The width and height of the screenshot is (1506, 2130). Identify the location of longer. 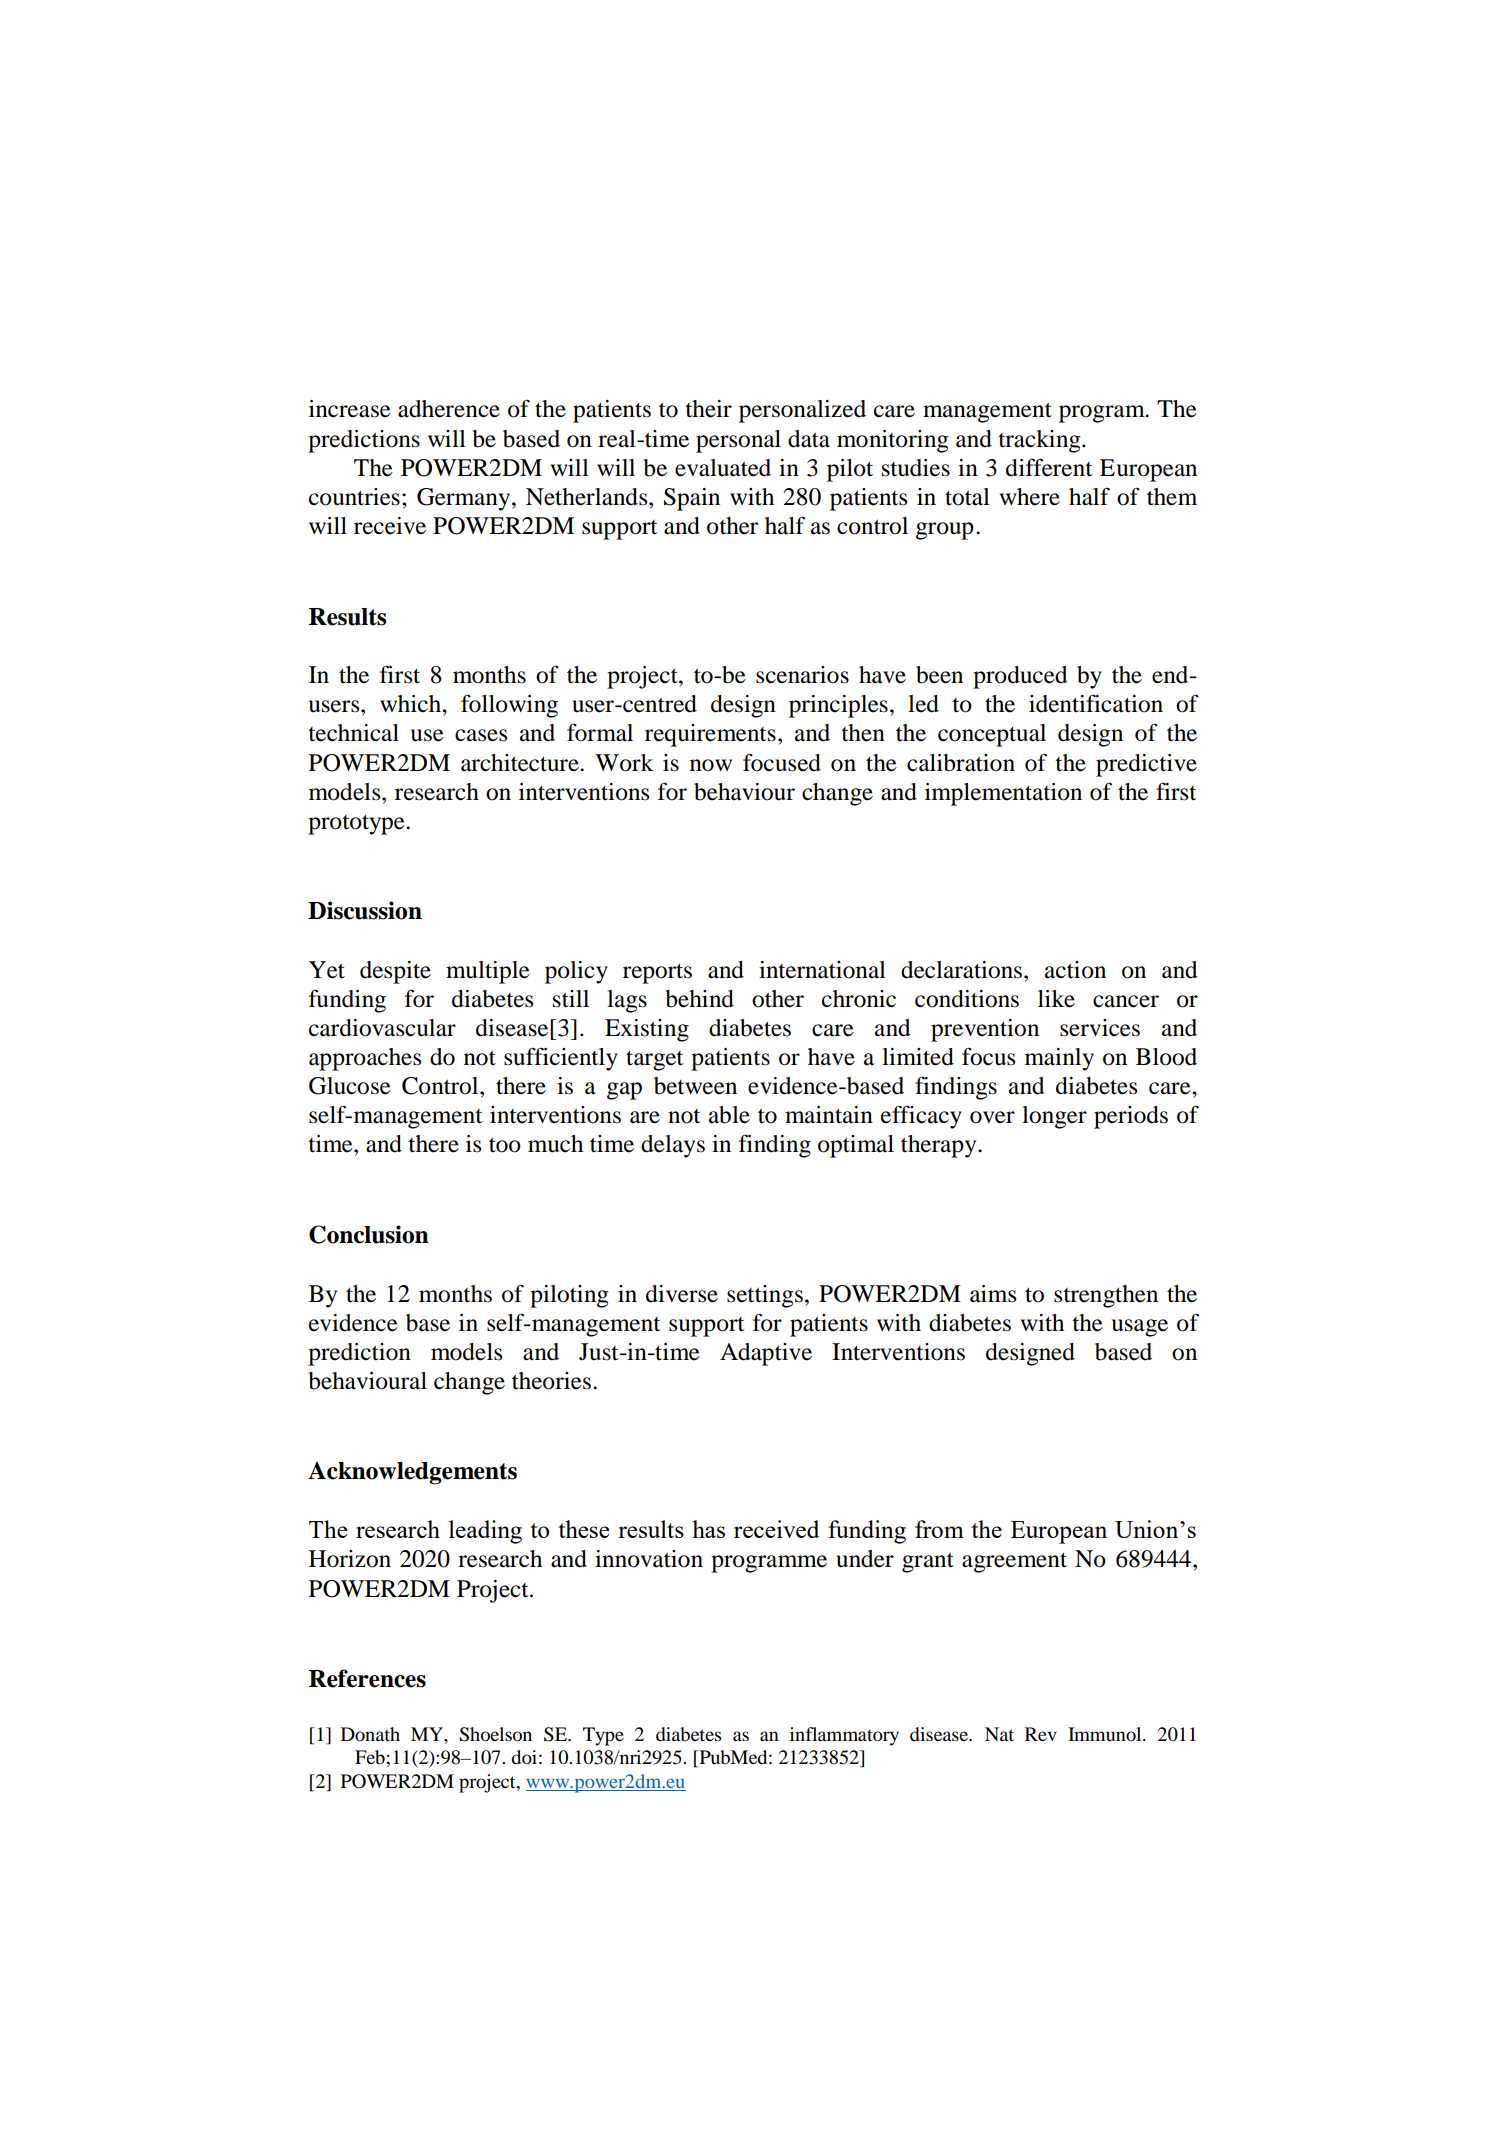
(1054, 1117).
